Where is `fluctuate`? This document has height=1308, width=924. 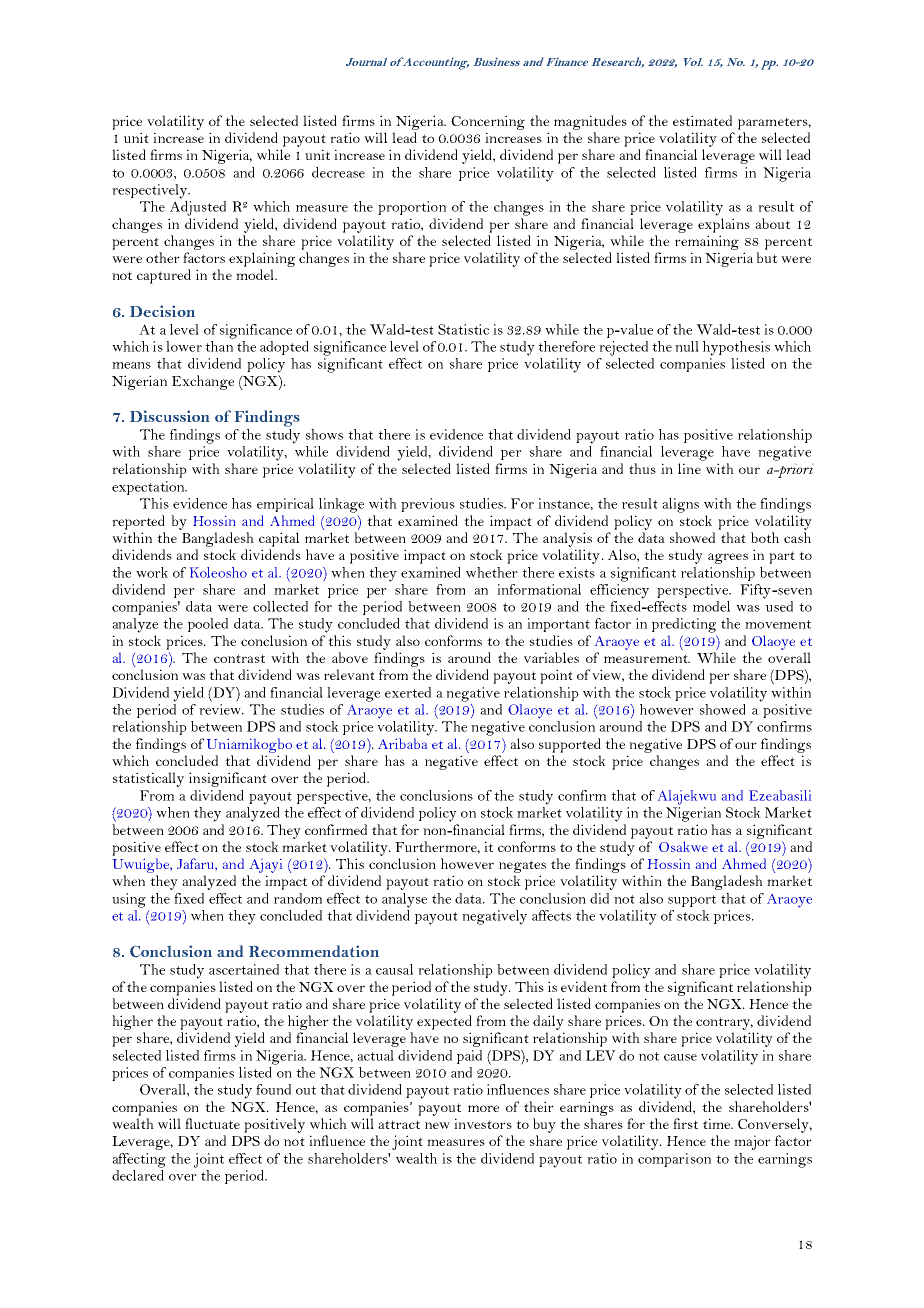 fluctuate is located at coordinates (212, 1123).
